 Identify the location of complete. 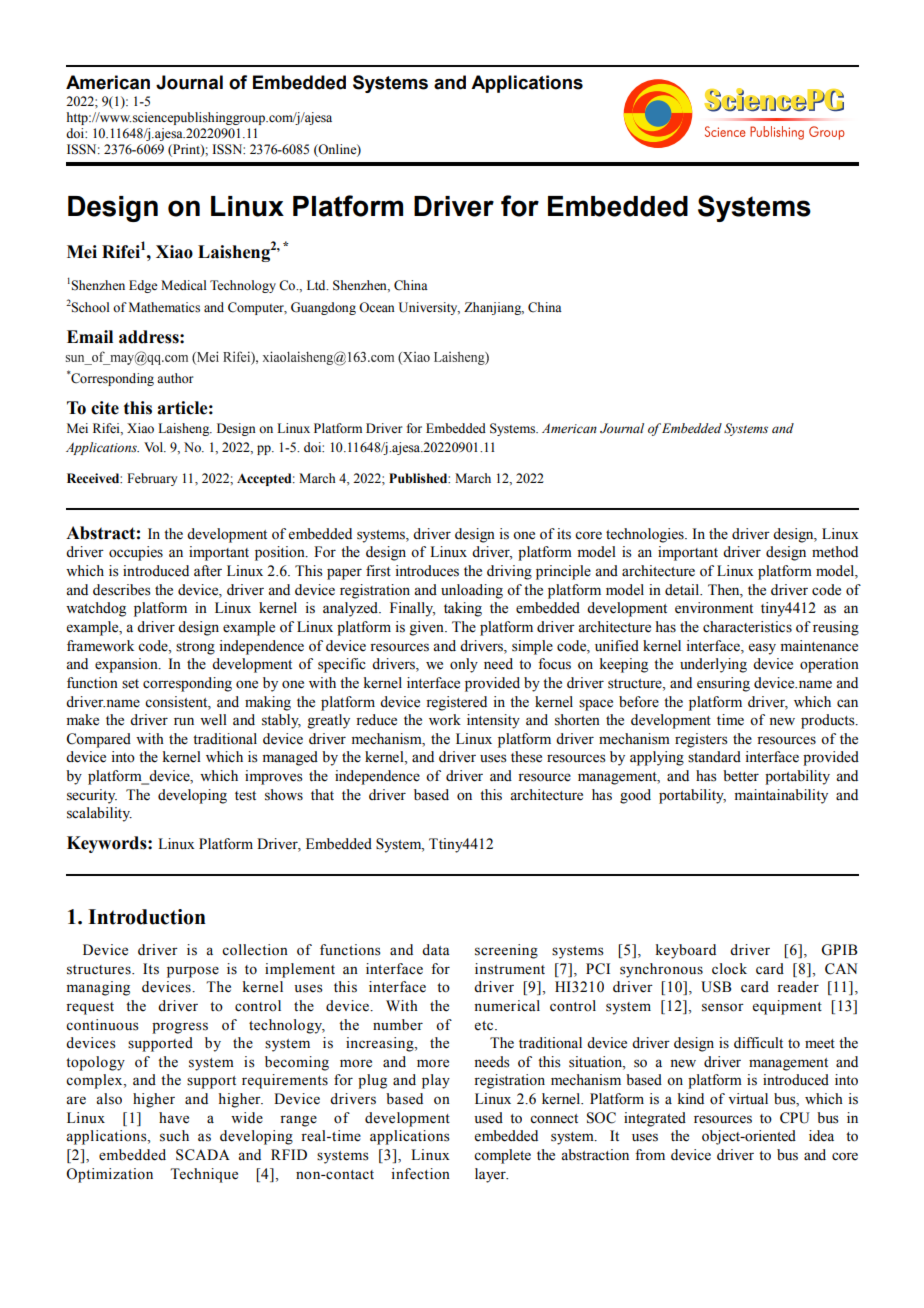
(502, 1156).
